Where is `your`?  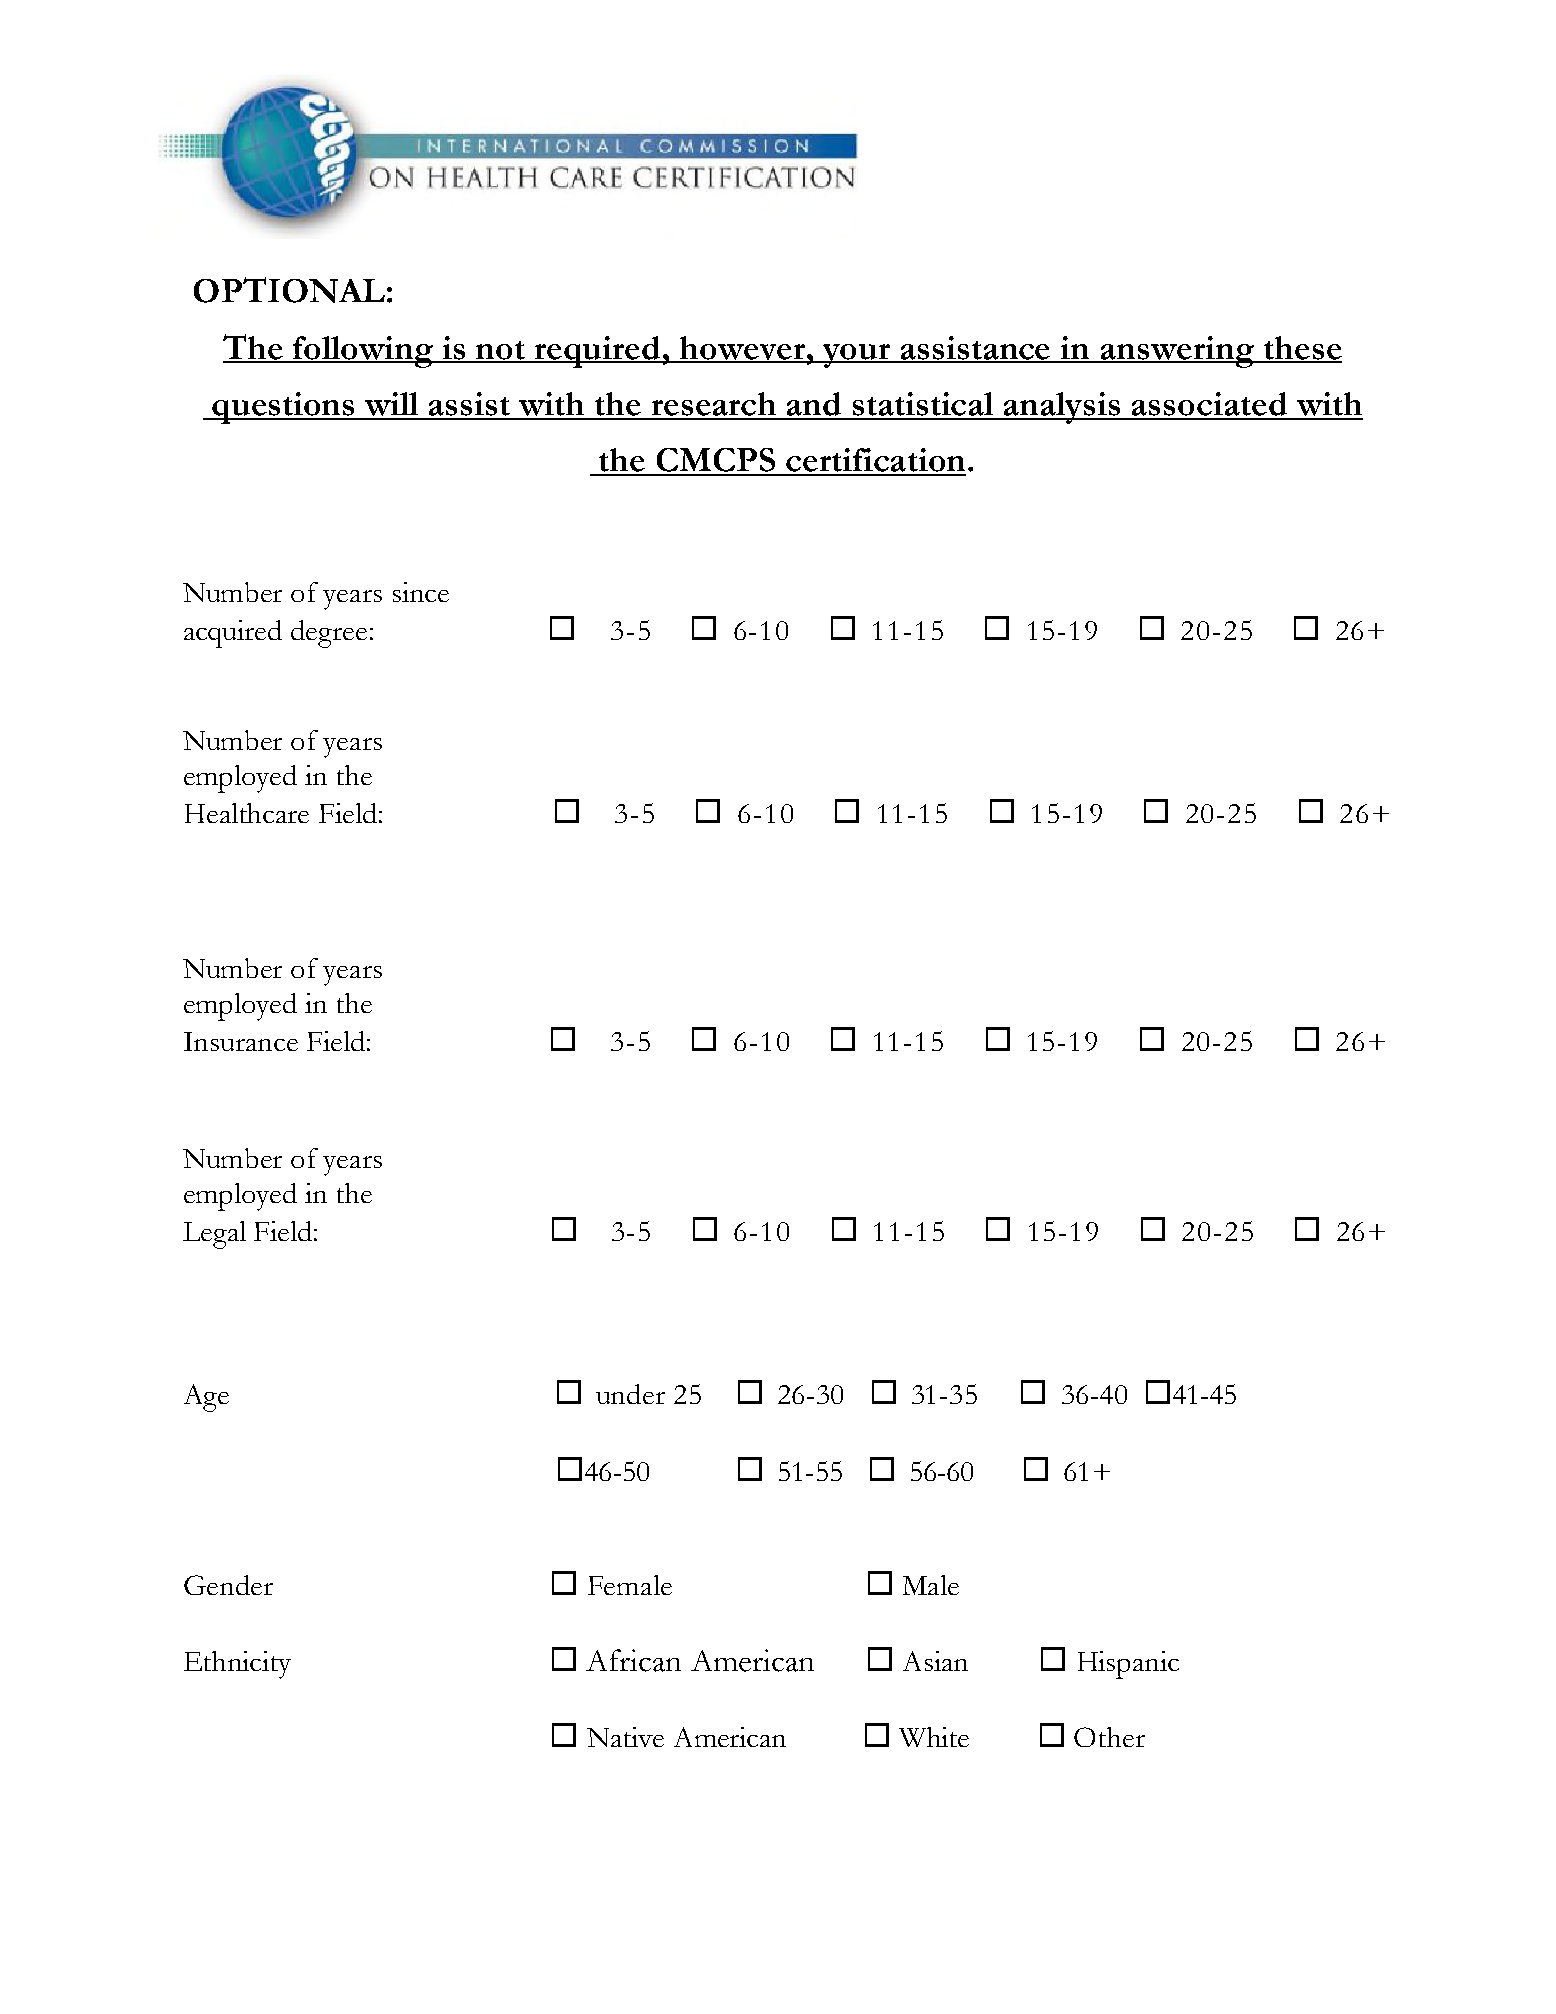
your is located at coordinates (857, 356).
